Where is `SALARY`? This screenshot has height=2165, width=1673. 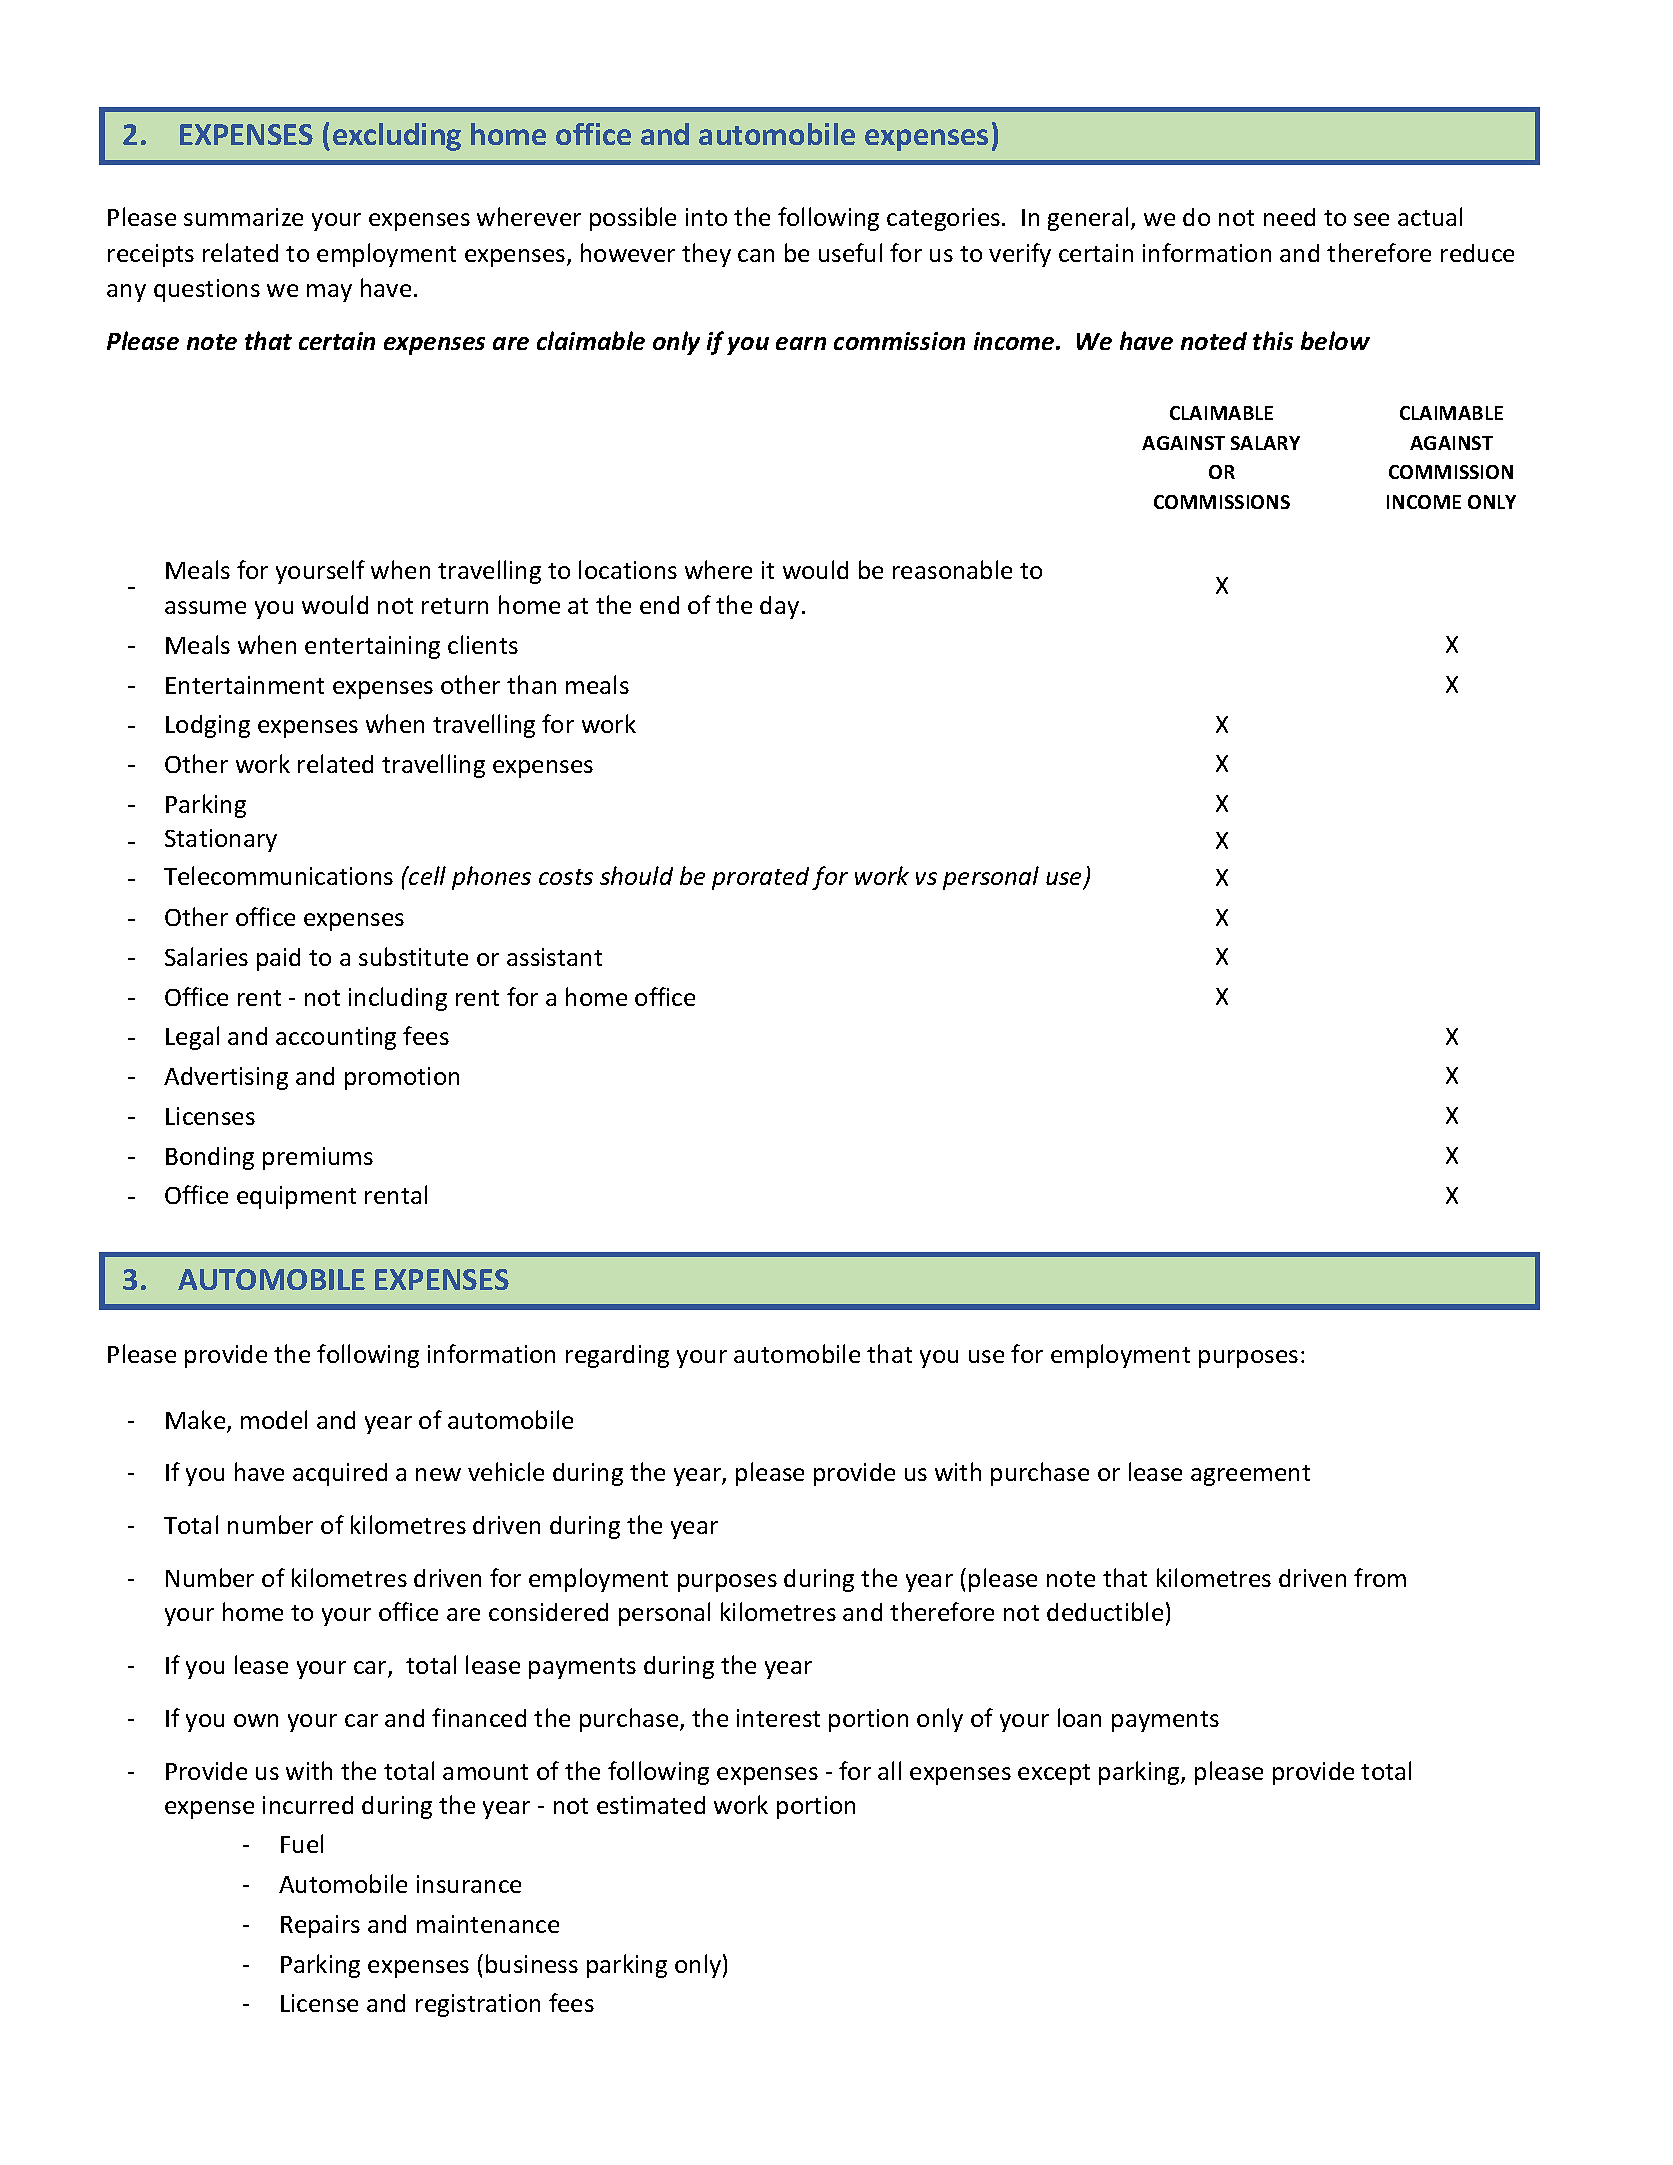
SALARY is located at coordinates (1265, 443).
